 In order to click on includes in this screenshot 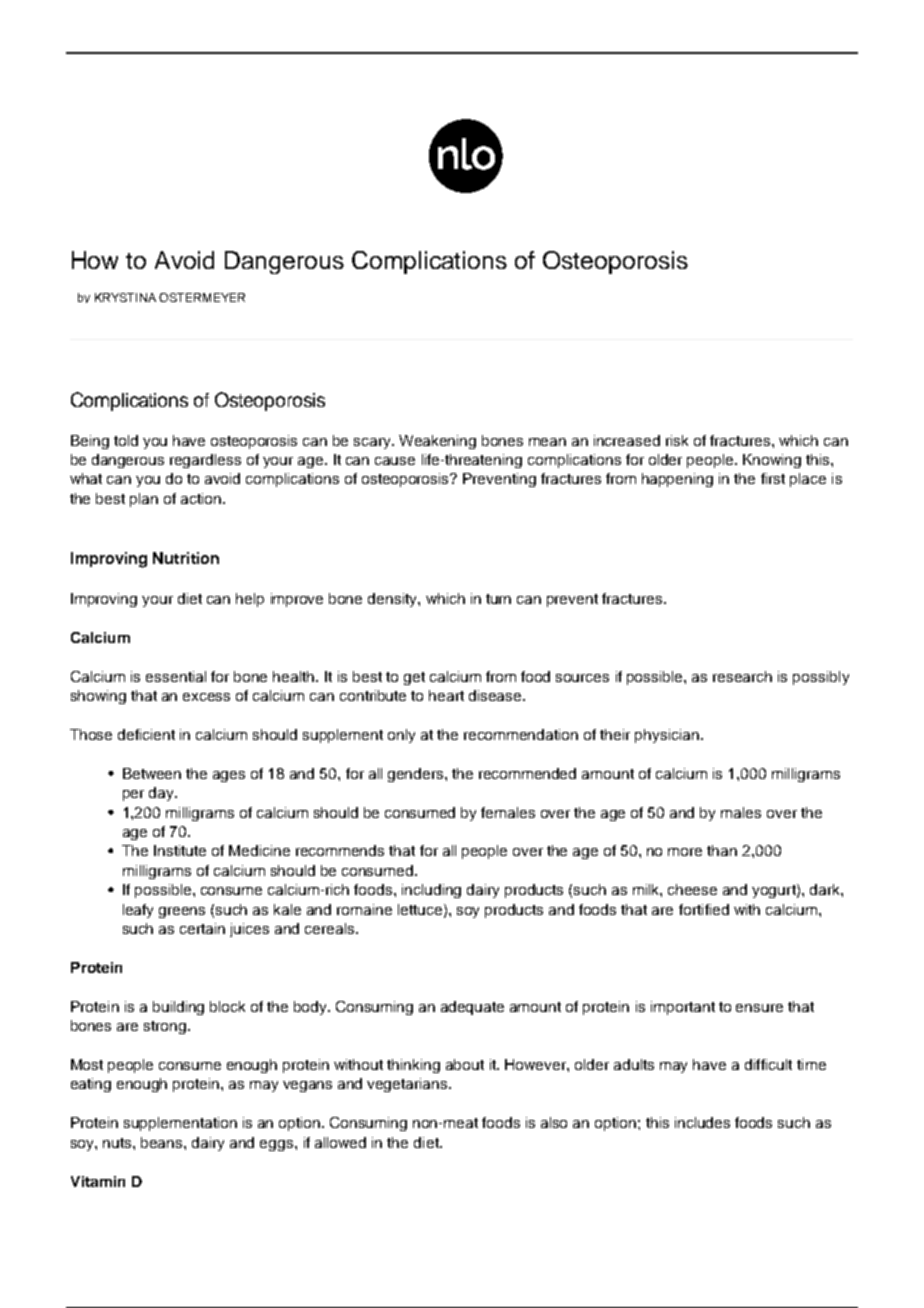, I will do `click(702, 1122)`.
